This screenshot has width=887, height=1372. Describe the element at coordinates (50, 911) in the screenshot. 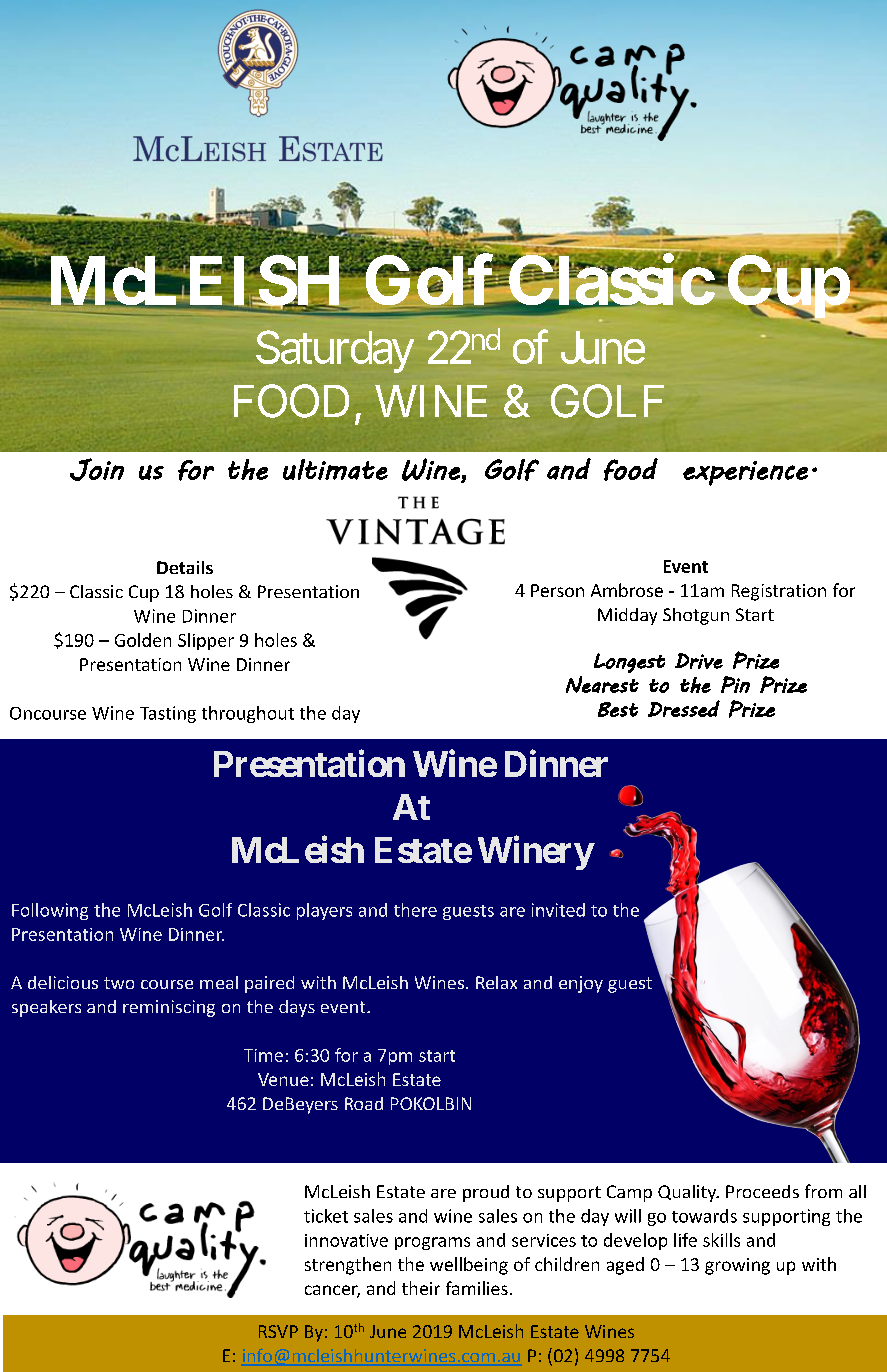

I see `Following` at that location.
